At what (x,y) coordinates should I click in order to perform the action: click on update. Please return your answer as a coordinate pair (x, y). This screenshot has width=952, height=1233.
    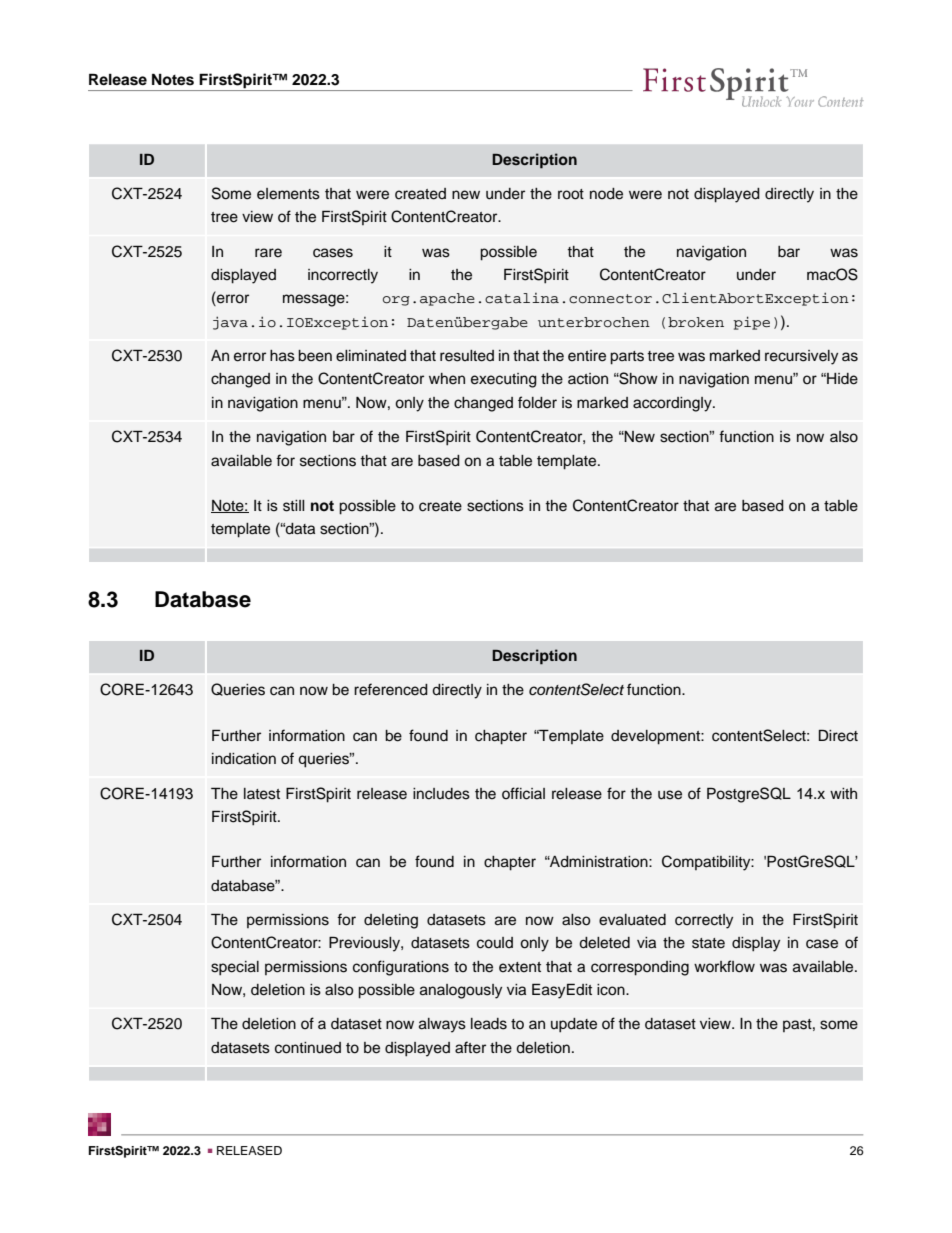
    Looking at the image, I should click on (574, 1025).
